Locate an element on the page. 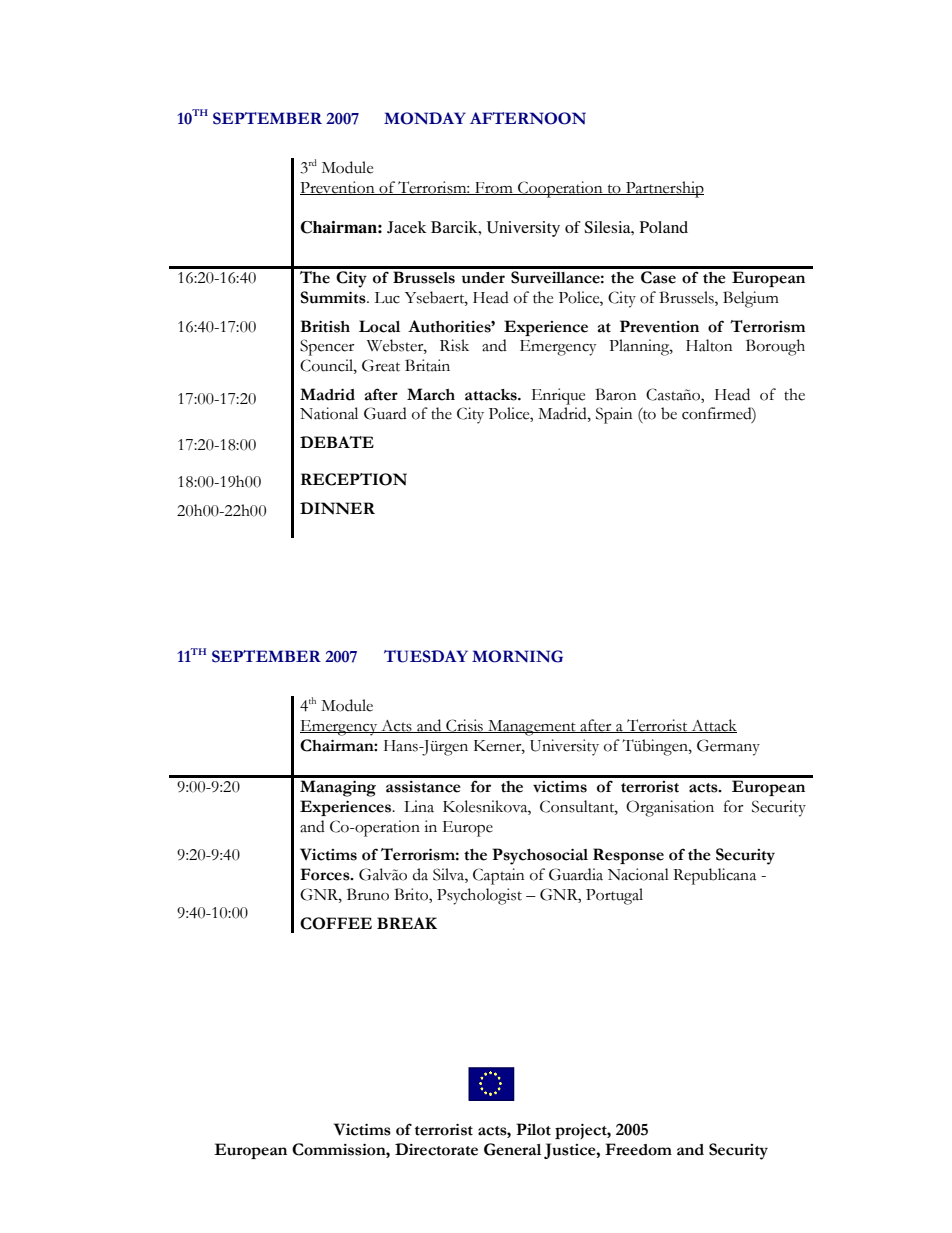 The height and width of the image is (1233, 952). Partnership is located at coordinates (664, 189).
